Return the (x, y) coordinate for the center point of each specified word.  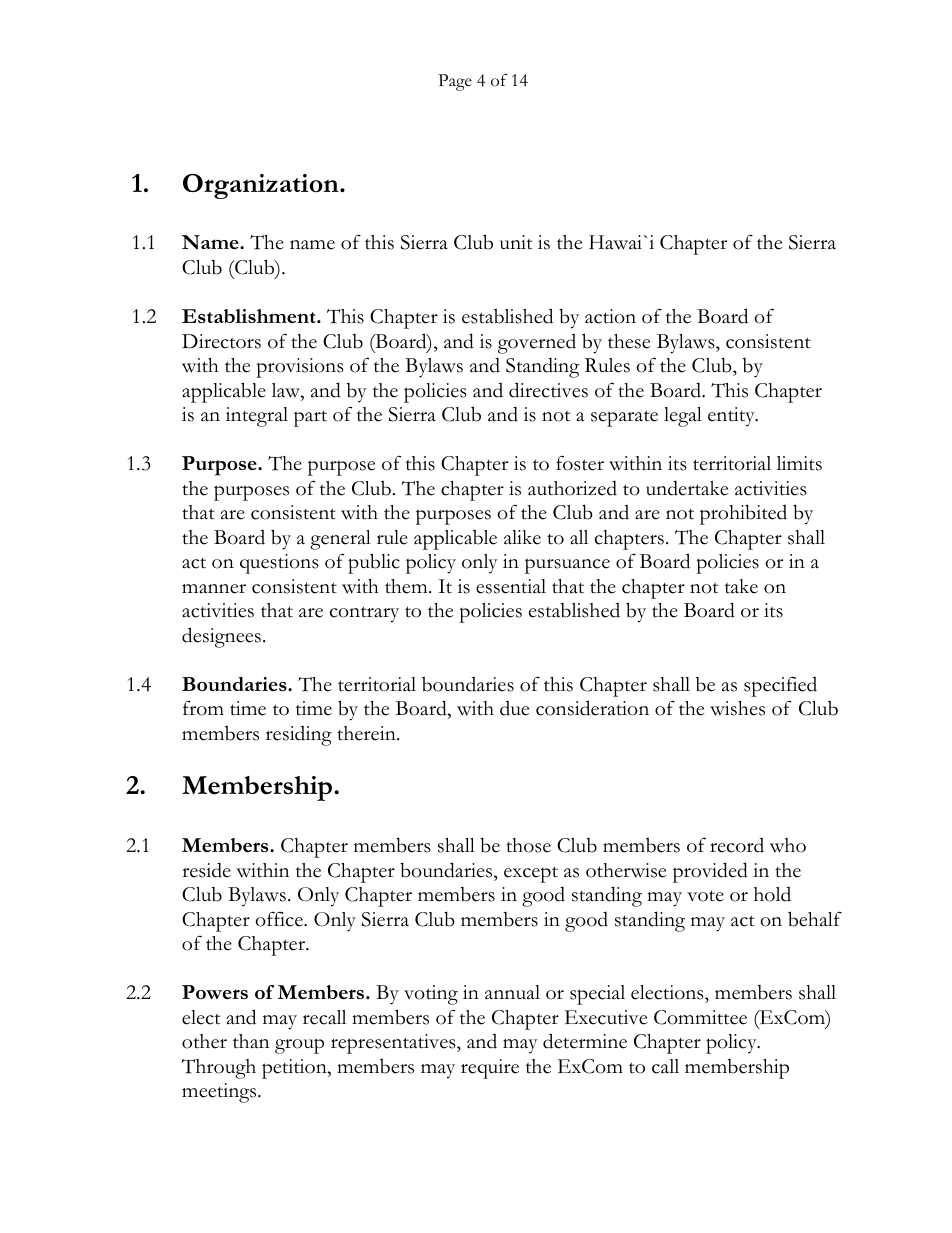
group (299, 1046)
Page (455, 82)
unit (516, 242)
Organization (262, 186)
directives (548, 390)
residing (299, 735)
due (514, 708)
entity (732, 417)
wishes (737, 708)
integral (257, 417)
